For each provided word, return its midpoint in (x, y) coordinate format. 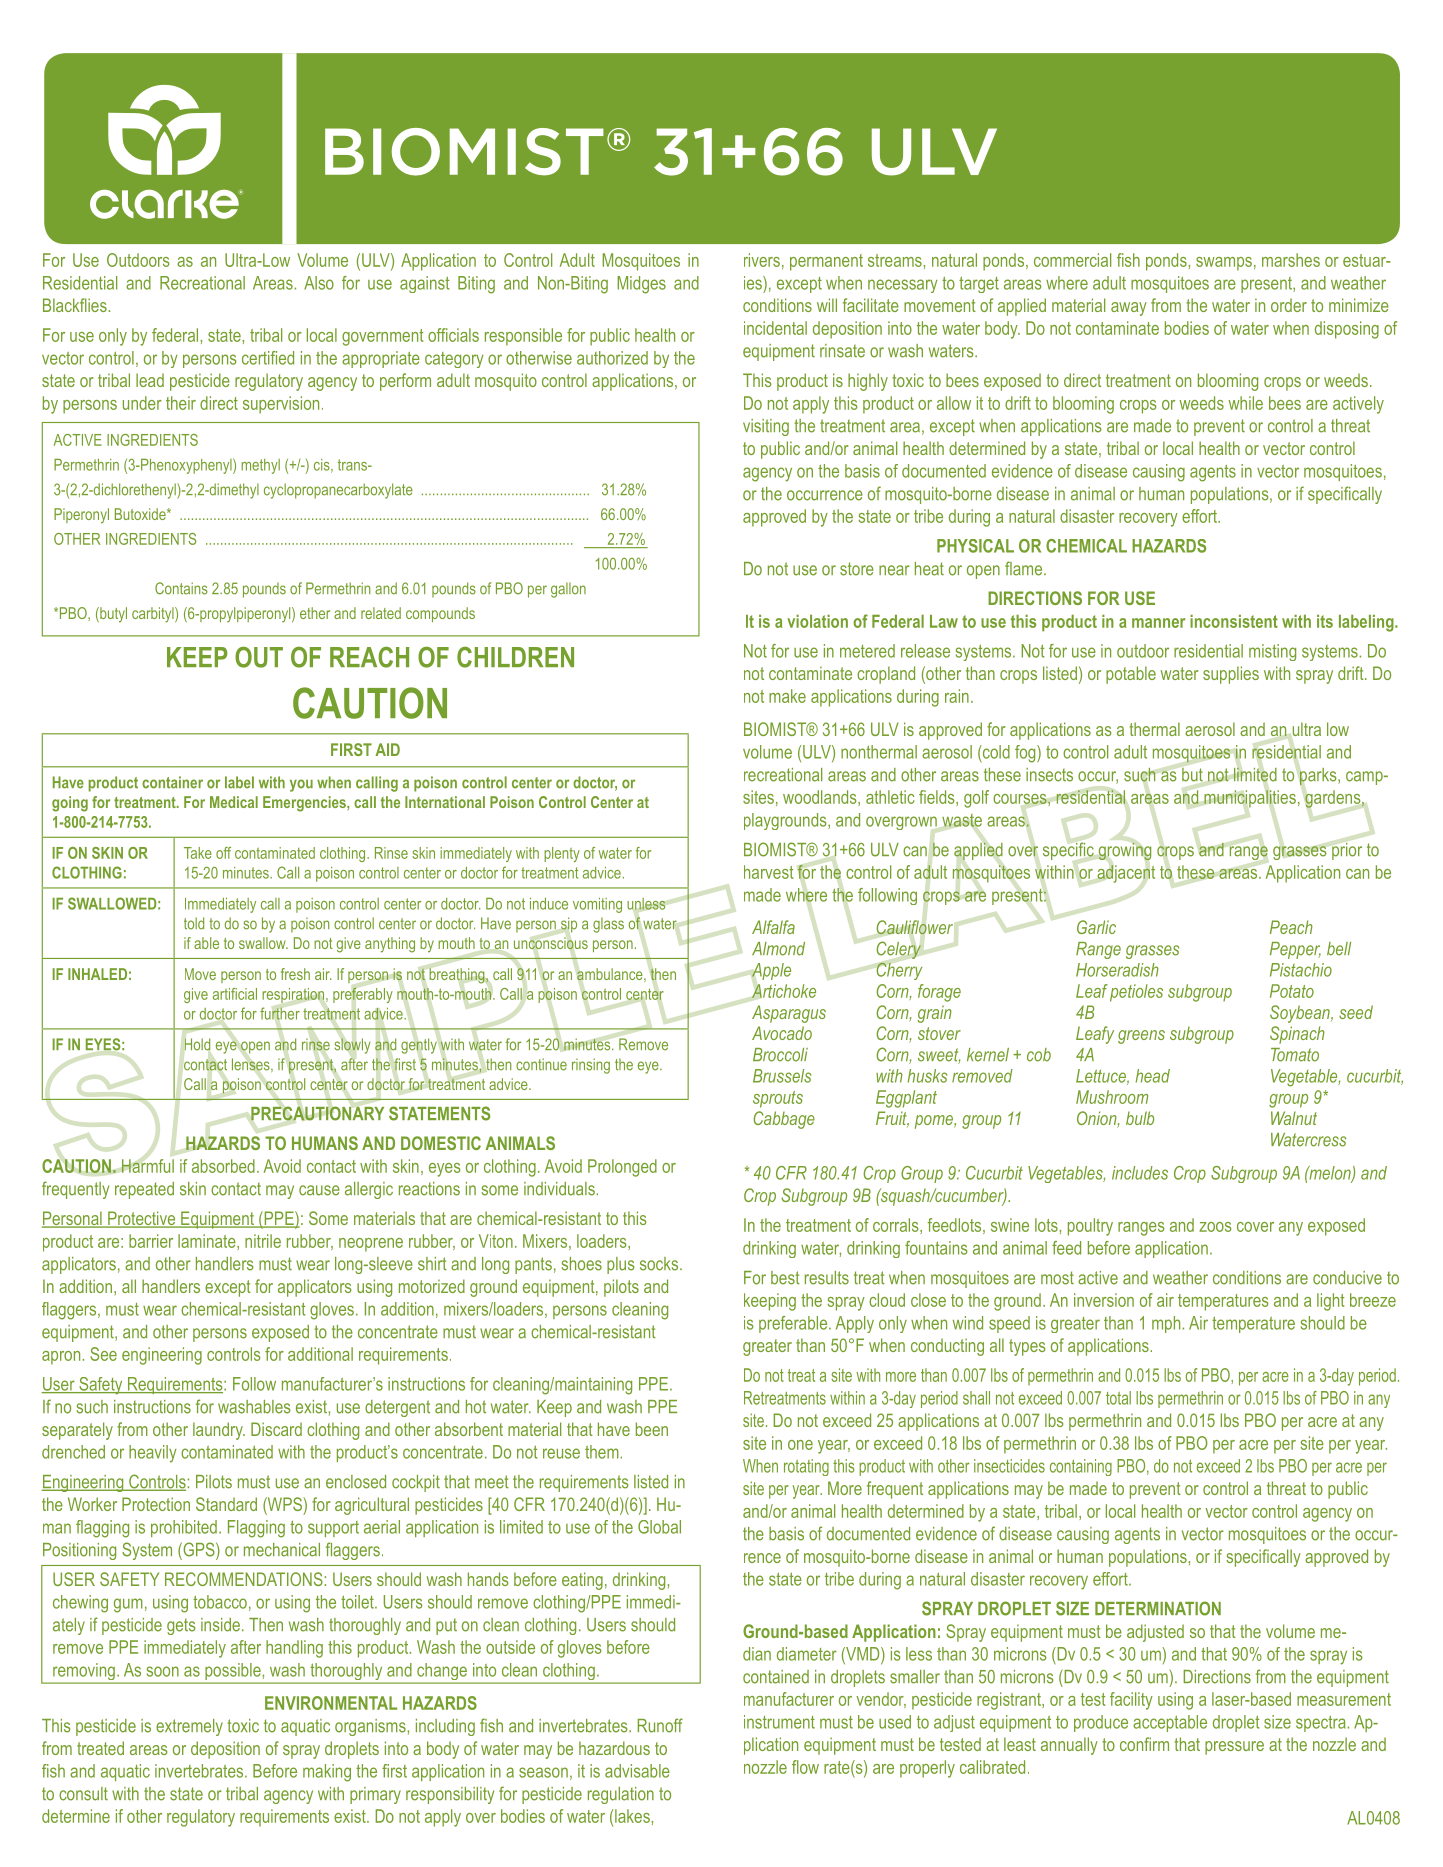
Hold (197, 1044)
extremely (189, 1727)
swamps (1224, 264)
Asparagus (789, 1014)
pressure (1234, 1748)
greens (1141, 1037)
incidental (775, 328)
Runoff (660, 1725)
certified (268, 358)
